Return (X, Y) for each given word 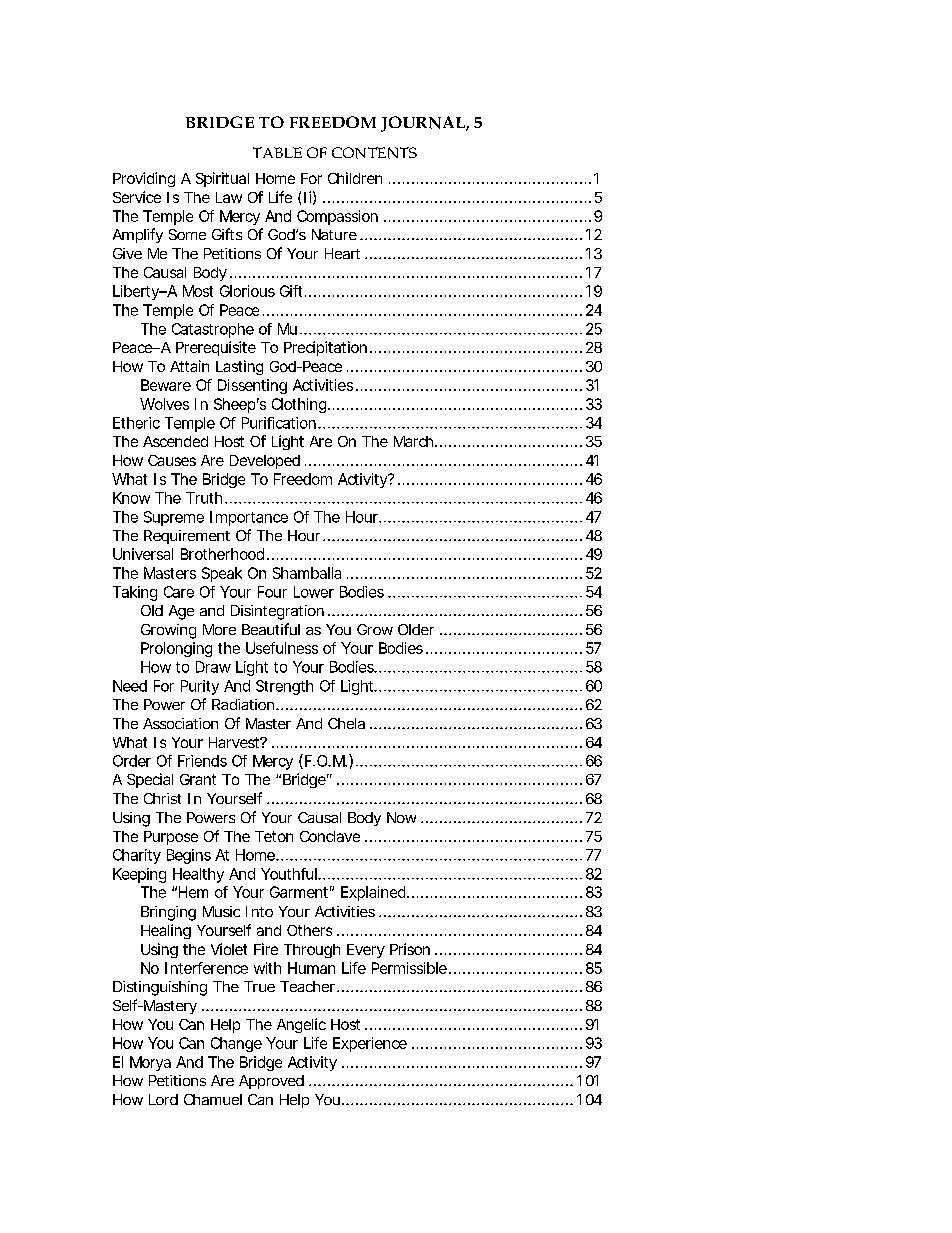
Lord (163, 1099)
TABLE (277, 152)
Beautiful (271, 629)
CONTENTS (374, 153)
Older (416, 629)
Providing (144, 179)
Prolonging (176, 649)
